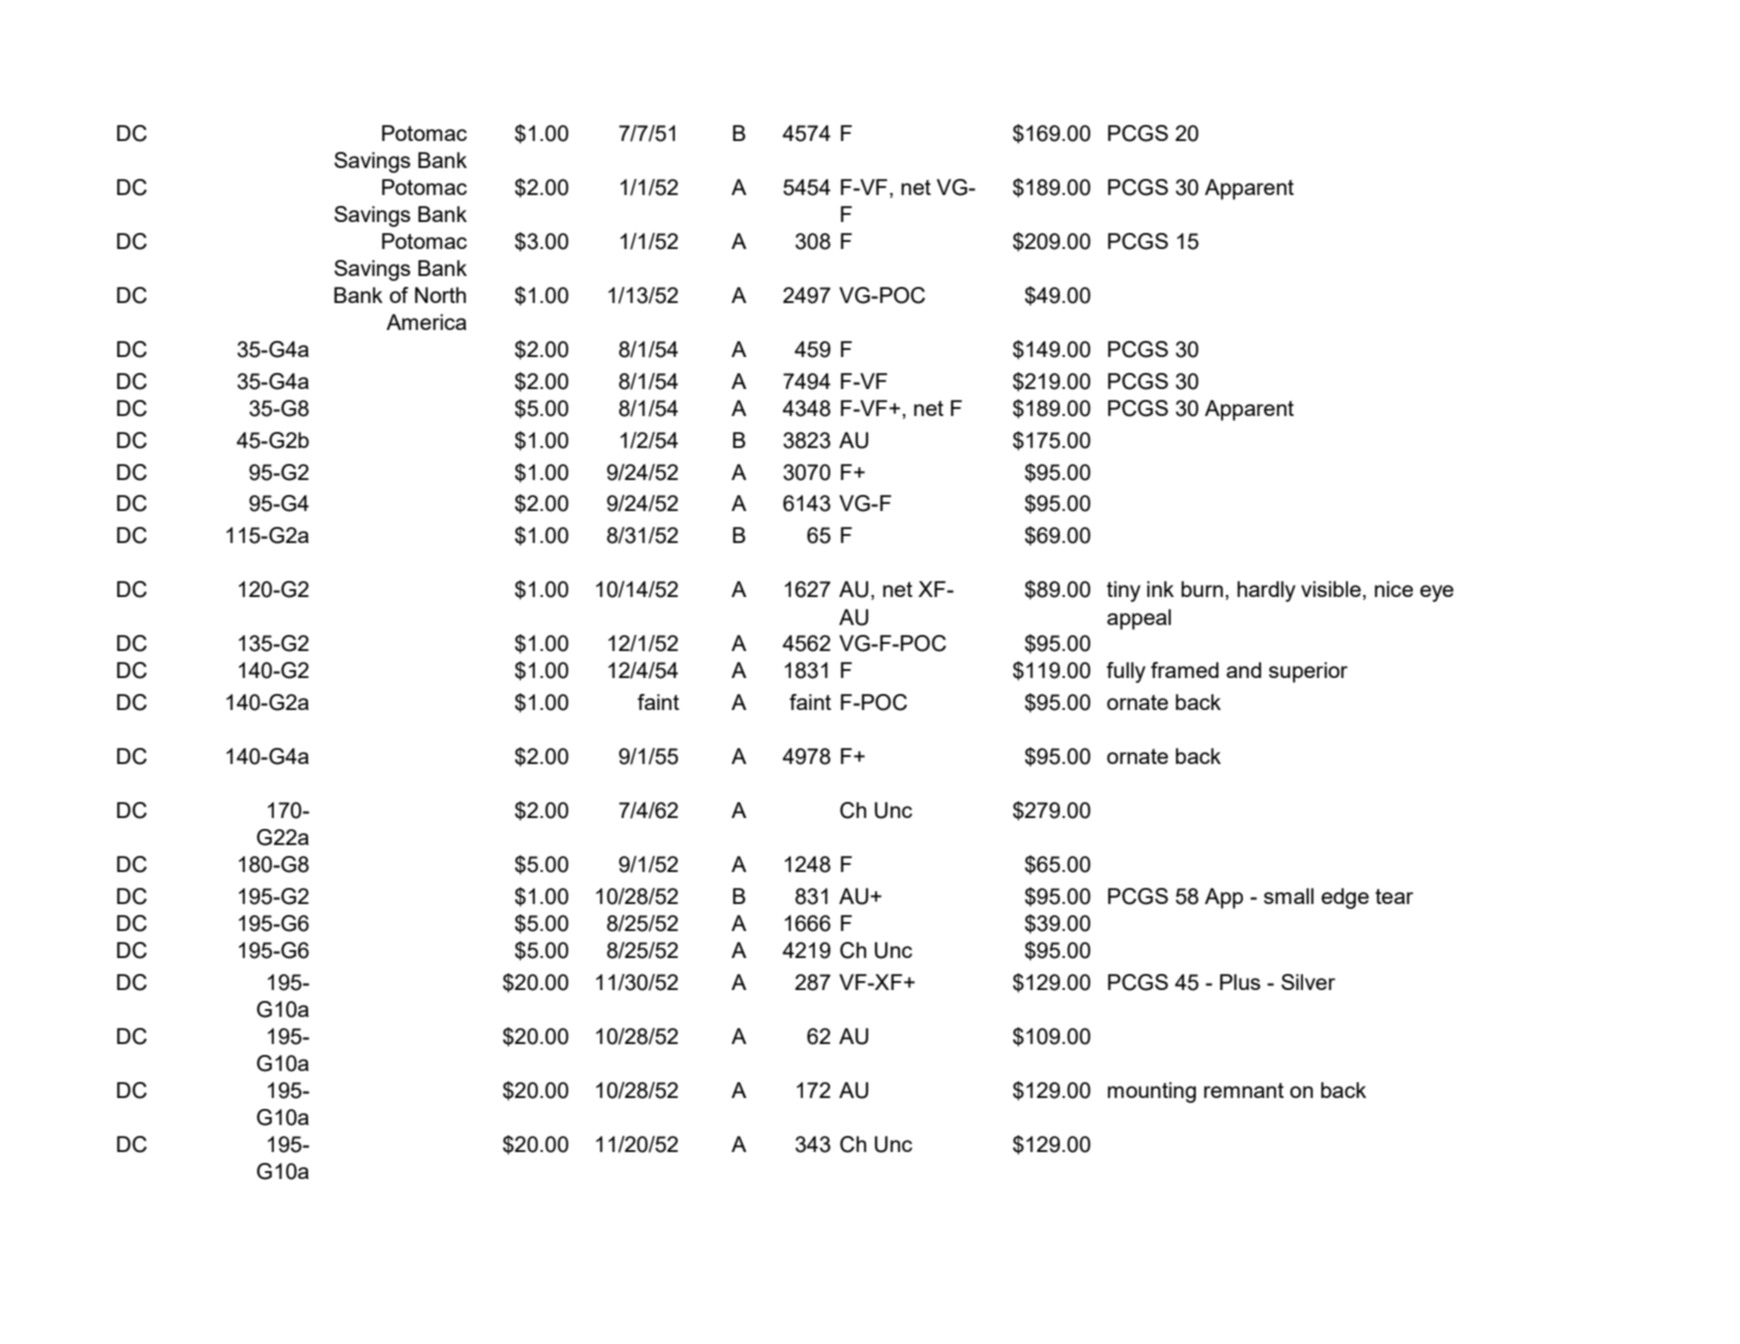  Describe the element at coordinates (440, 295) in the document. I see `North` at that location.
